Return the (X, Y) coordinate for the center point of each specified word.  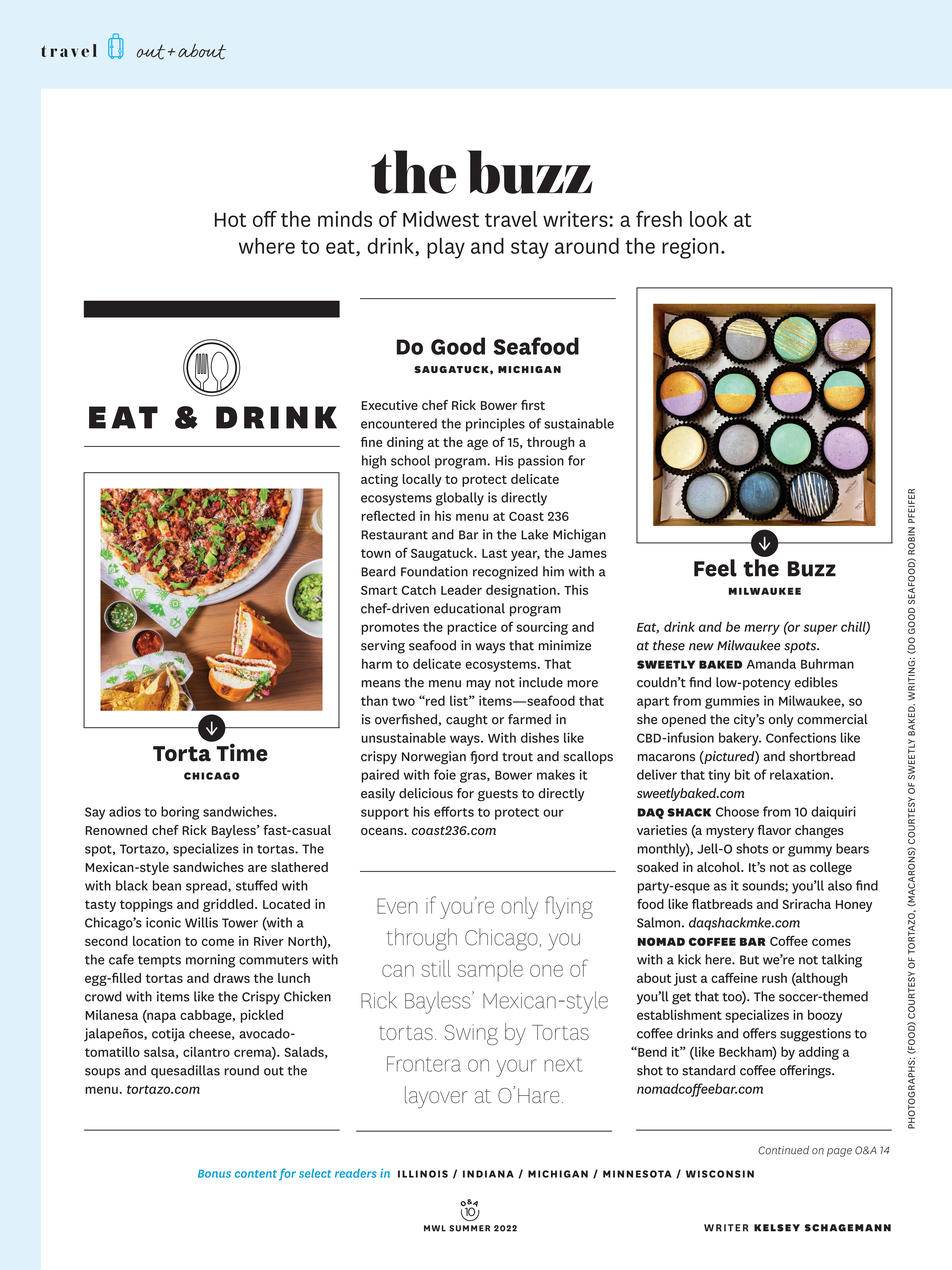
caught (467, 721)
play (446, 248)
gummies (732, 702)
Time (241, 751)
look (709, 219)
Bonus (214, 1174)
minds (345, 219)
